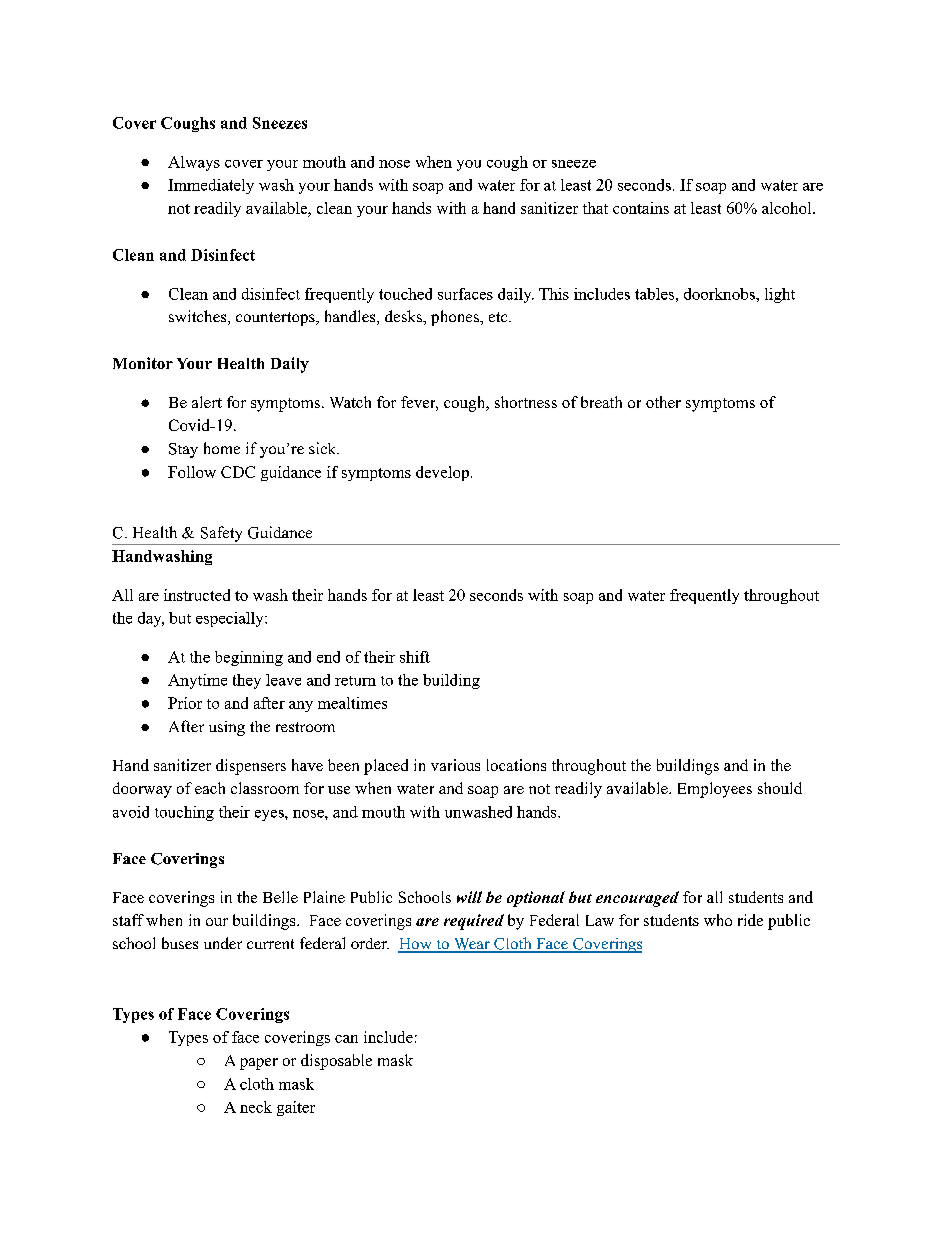 The height and width of the screenshot is (1233, 952). Describe the element at coordinates (231, 619) in the screenshot. I see `especially` at that location.
